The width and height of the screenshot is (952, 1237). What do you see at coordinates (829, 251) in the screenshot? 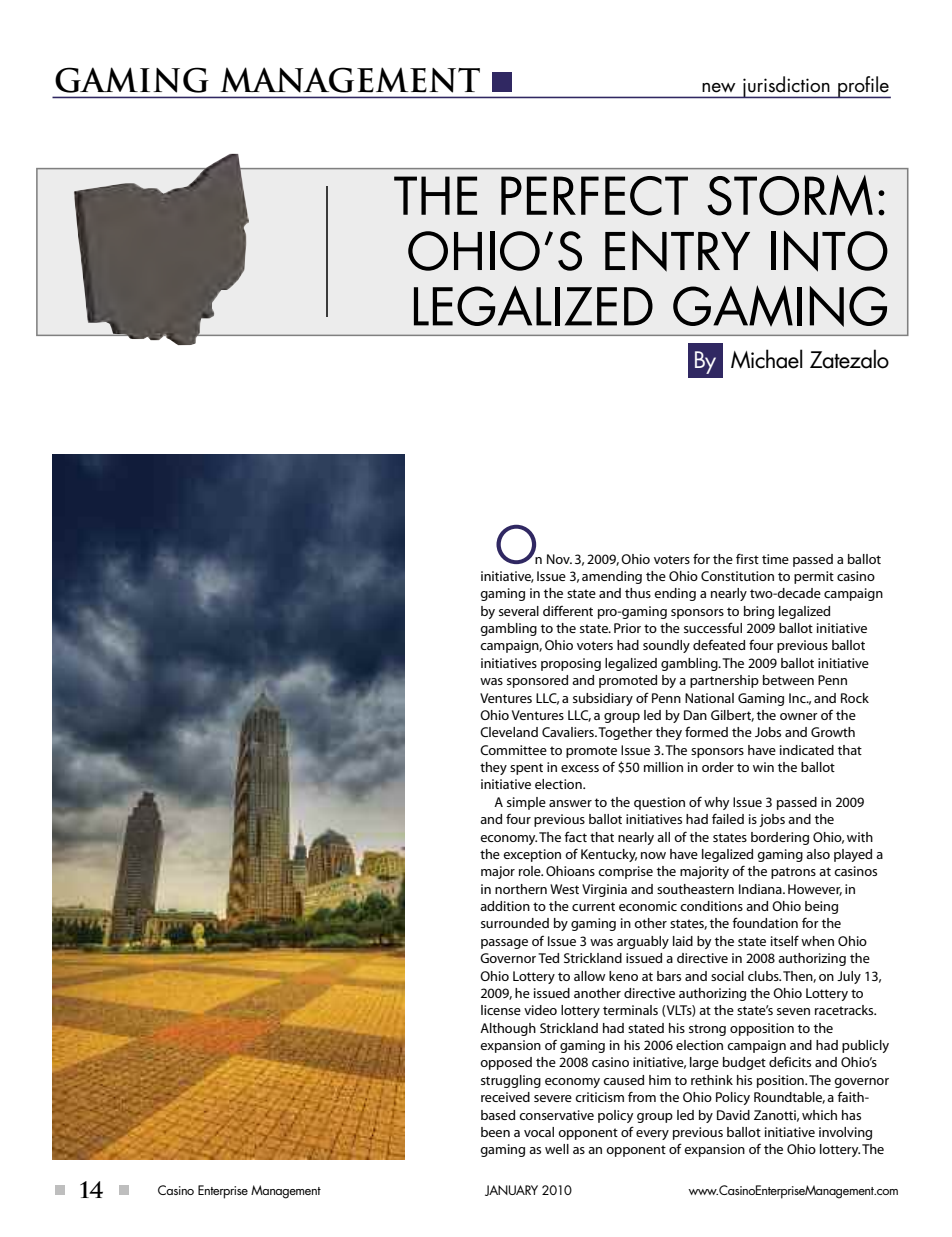
I see `INTO` at bounding box center [829, 251].
